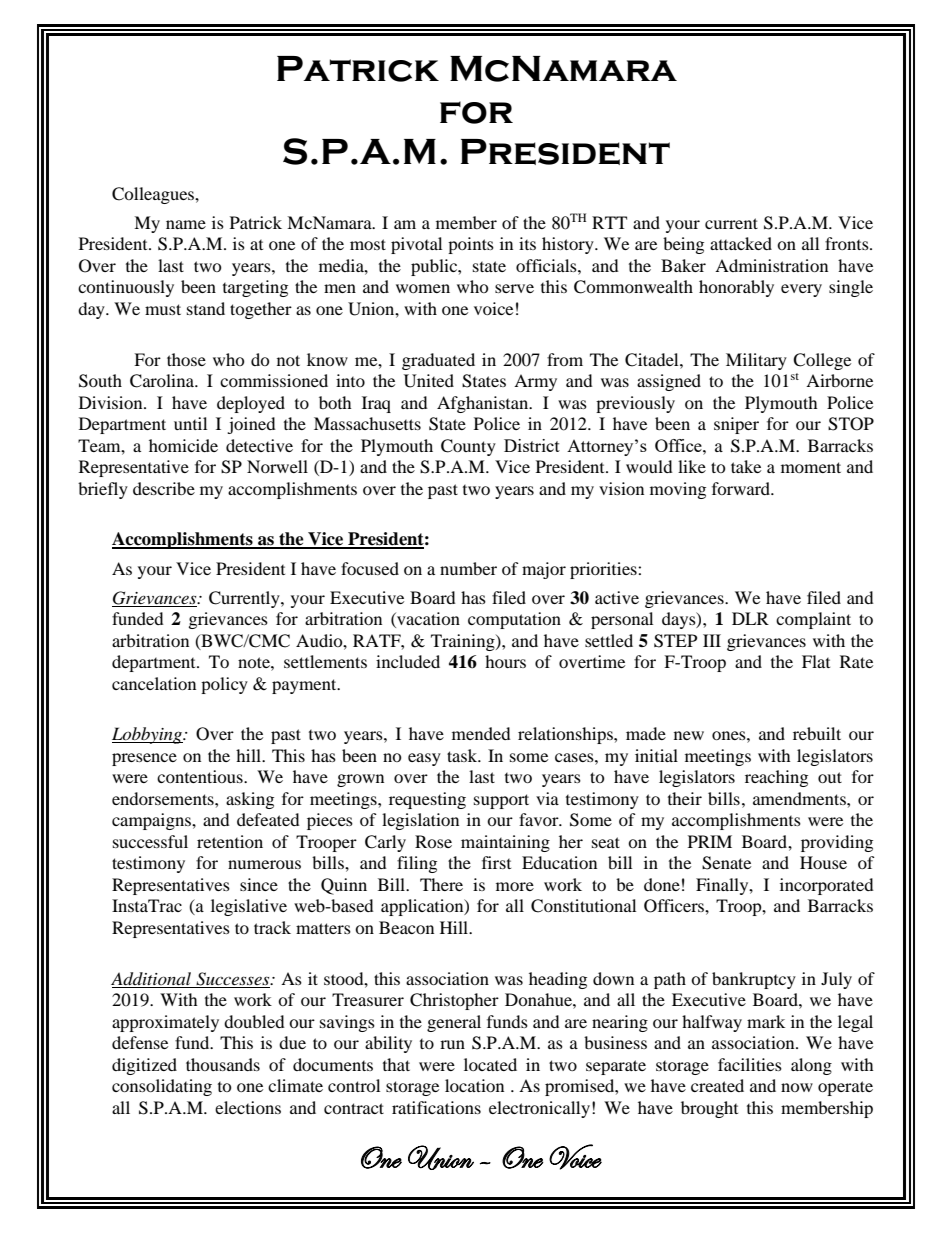 This image has height=1233, width=952. What do you see at coordinates (186, 224) in the image?
I see `name` at bounding box center [186, 224].
